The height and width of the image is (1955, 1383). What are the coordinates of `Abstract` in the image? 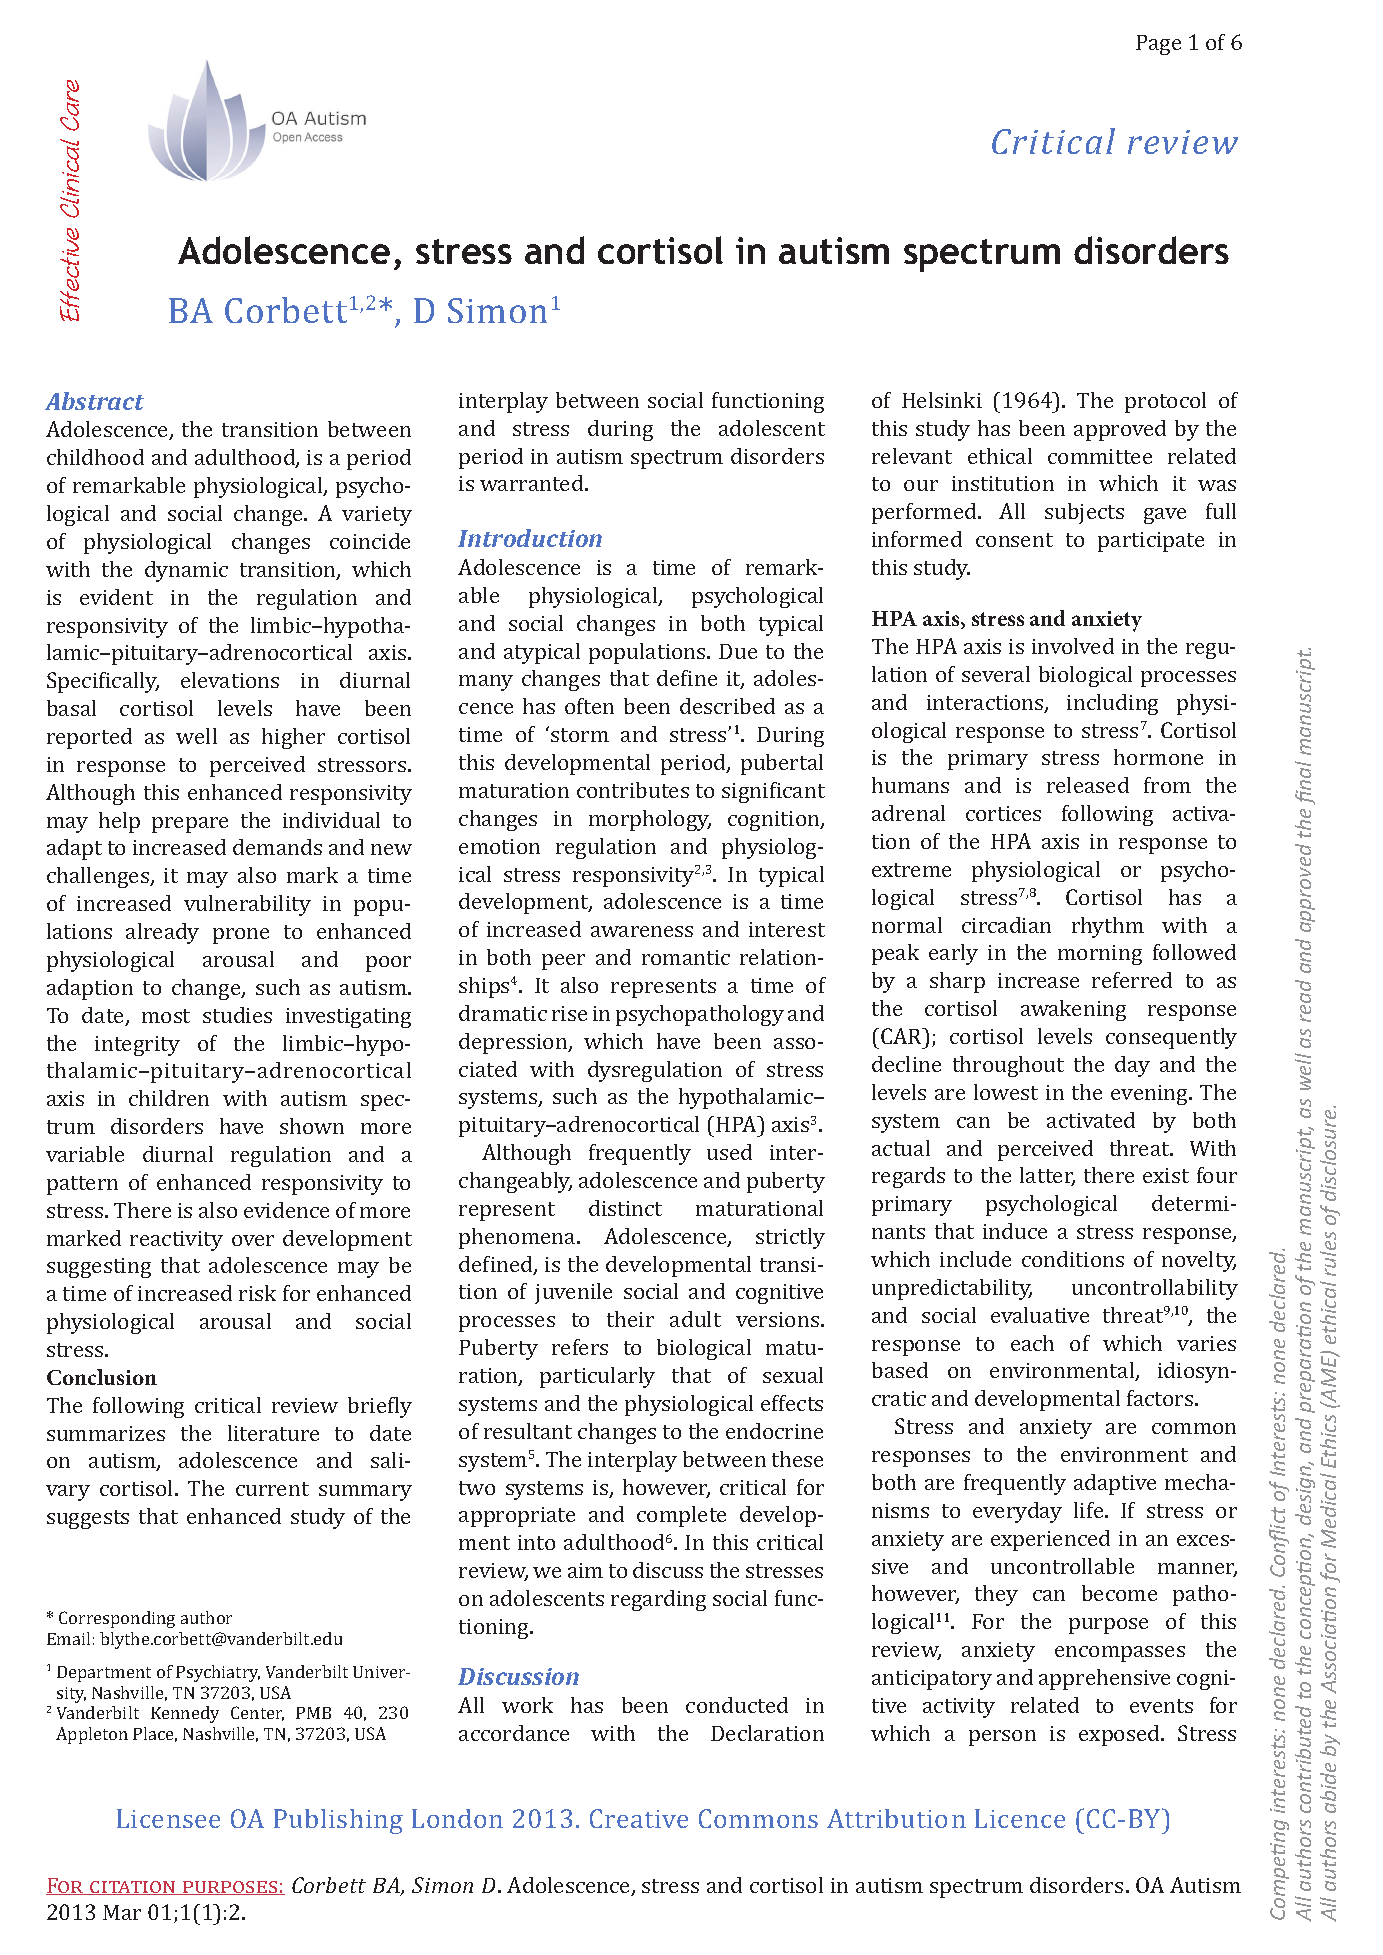 It's located at (94, 401).
